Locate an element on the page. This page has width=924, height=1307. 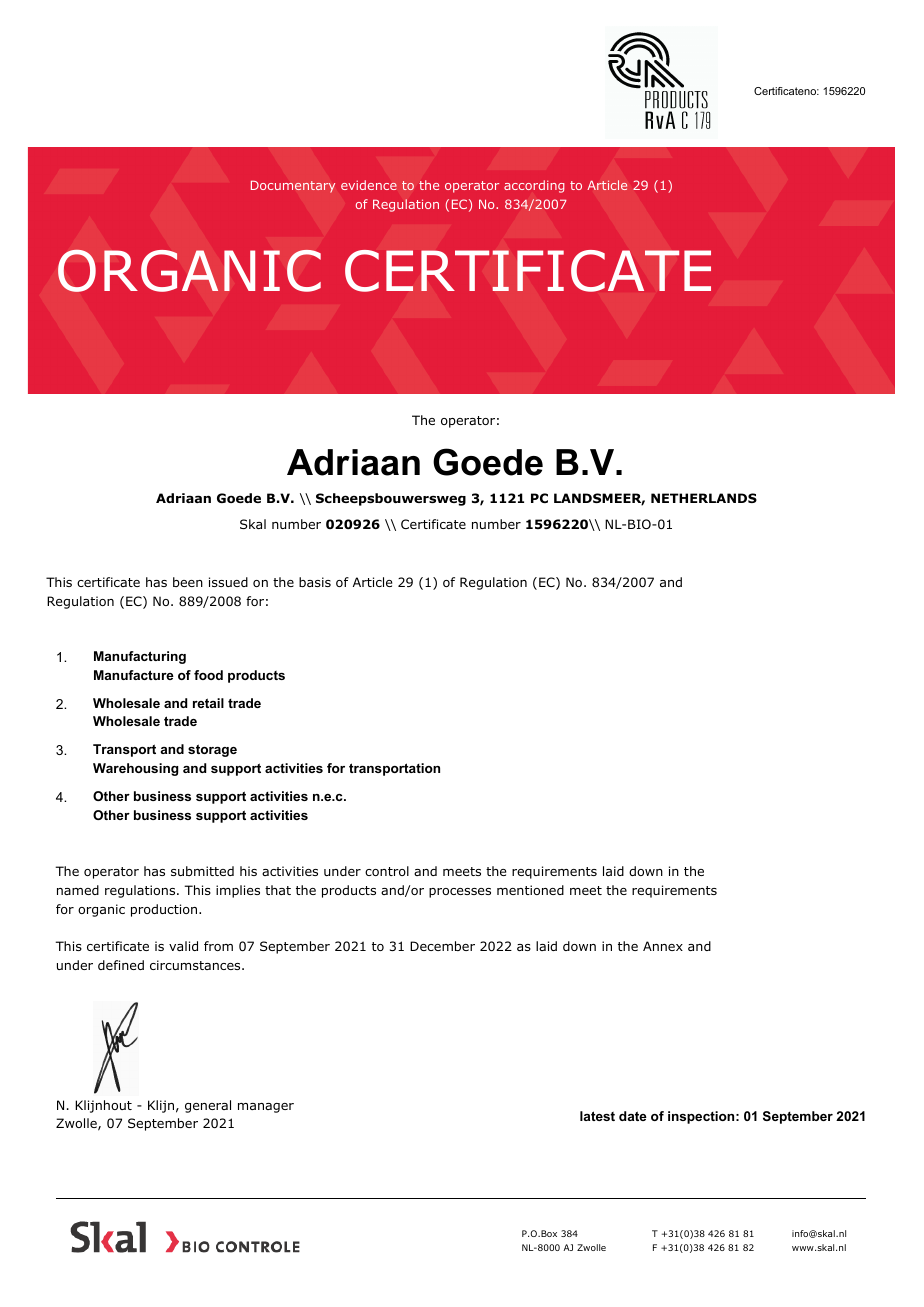
according is located at coordinates (534, 186).
